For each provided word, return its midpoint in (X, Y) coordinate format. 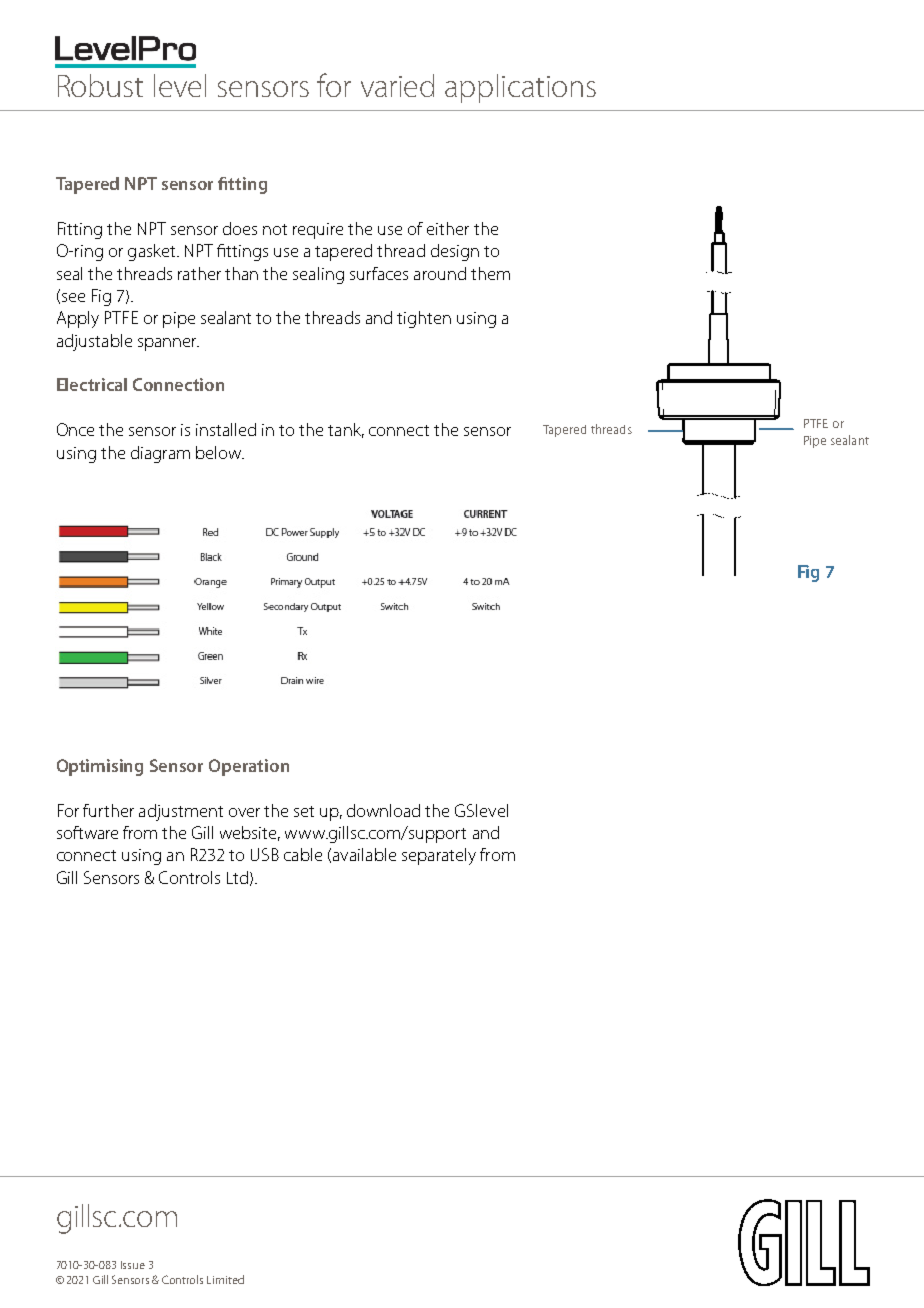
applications (520, 88)
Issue (133, 1265)
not (275, 229)
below (220, 452)
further (108, 810)
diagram (160, 454)
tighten (424, 319)
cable (303, 854)
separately (439, 856)
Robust (100, 85)
